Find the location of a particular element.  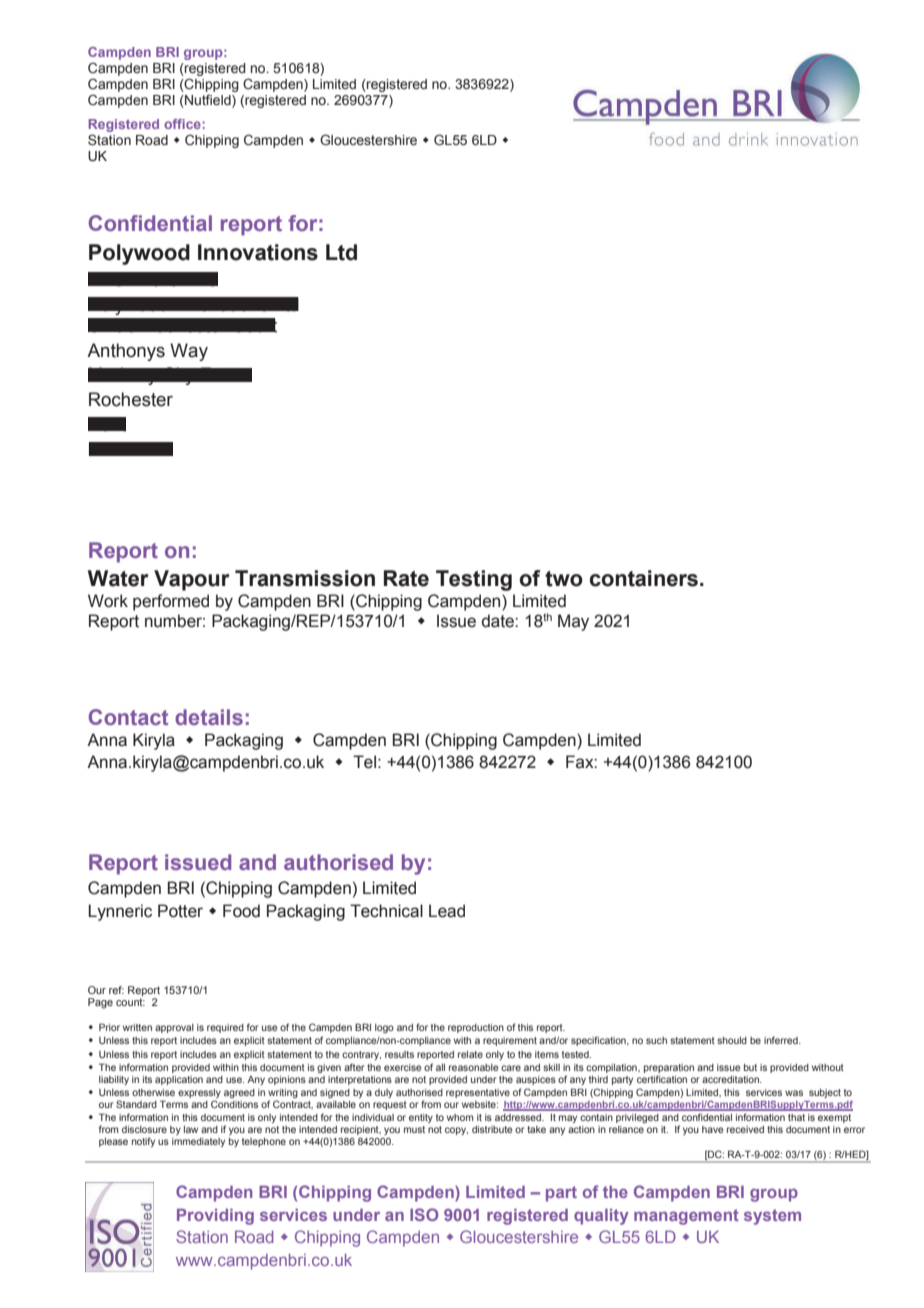

two is located at coordinates (564, 579).
